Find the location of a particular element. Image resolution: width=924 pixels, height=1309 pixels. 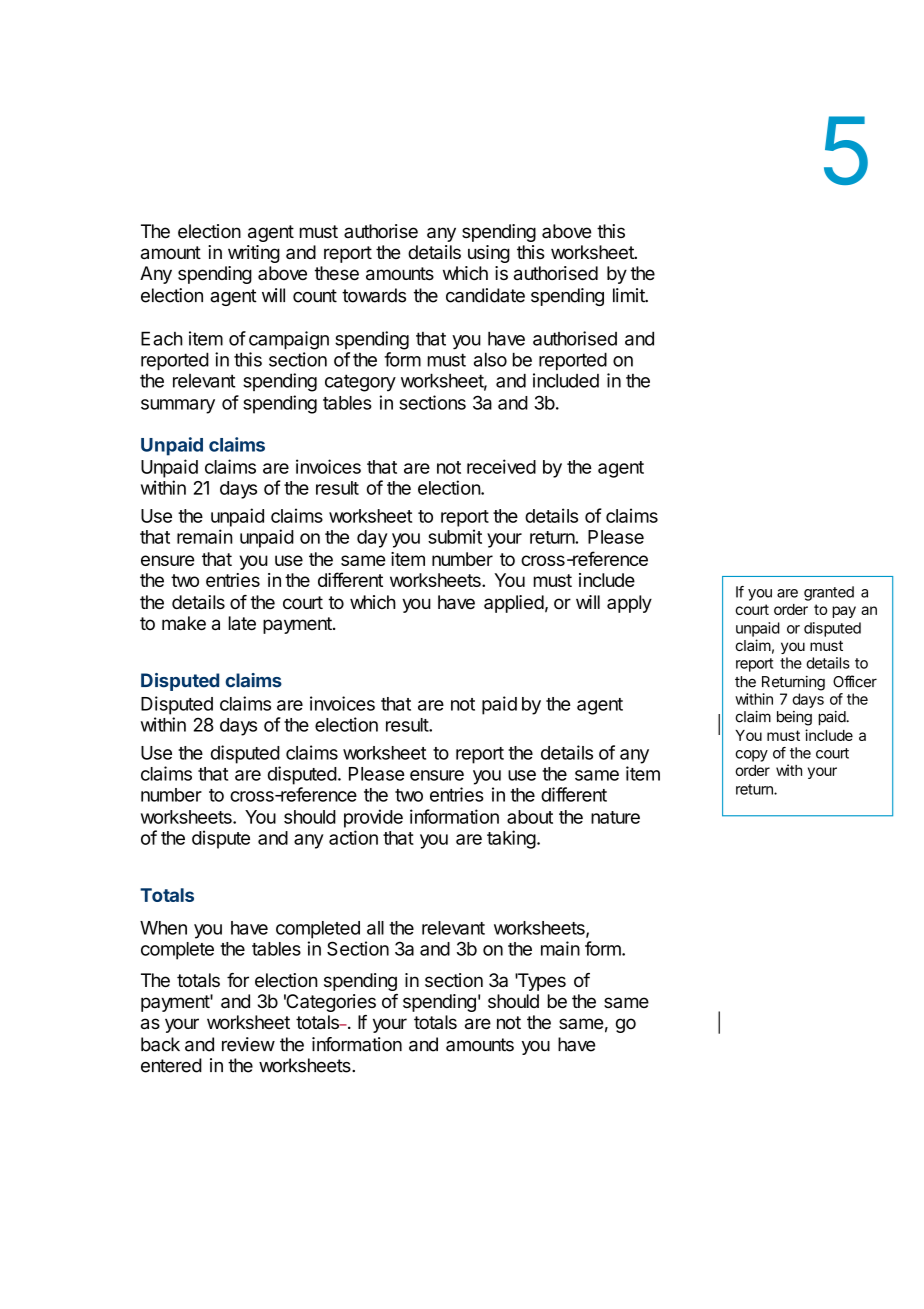

taking is located at coordinates (511, 839).
